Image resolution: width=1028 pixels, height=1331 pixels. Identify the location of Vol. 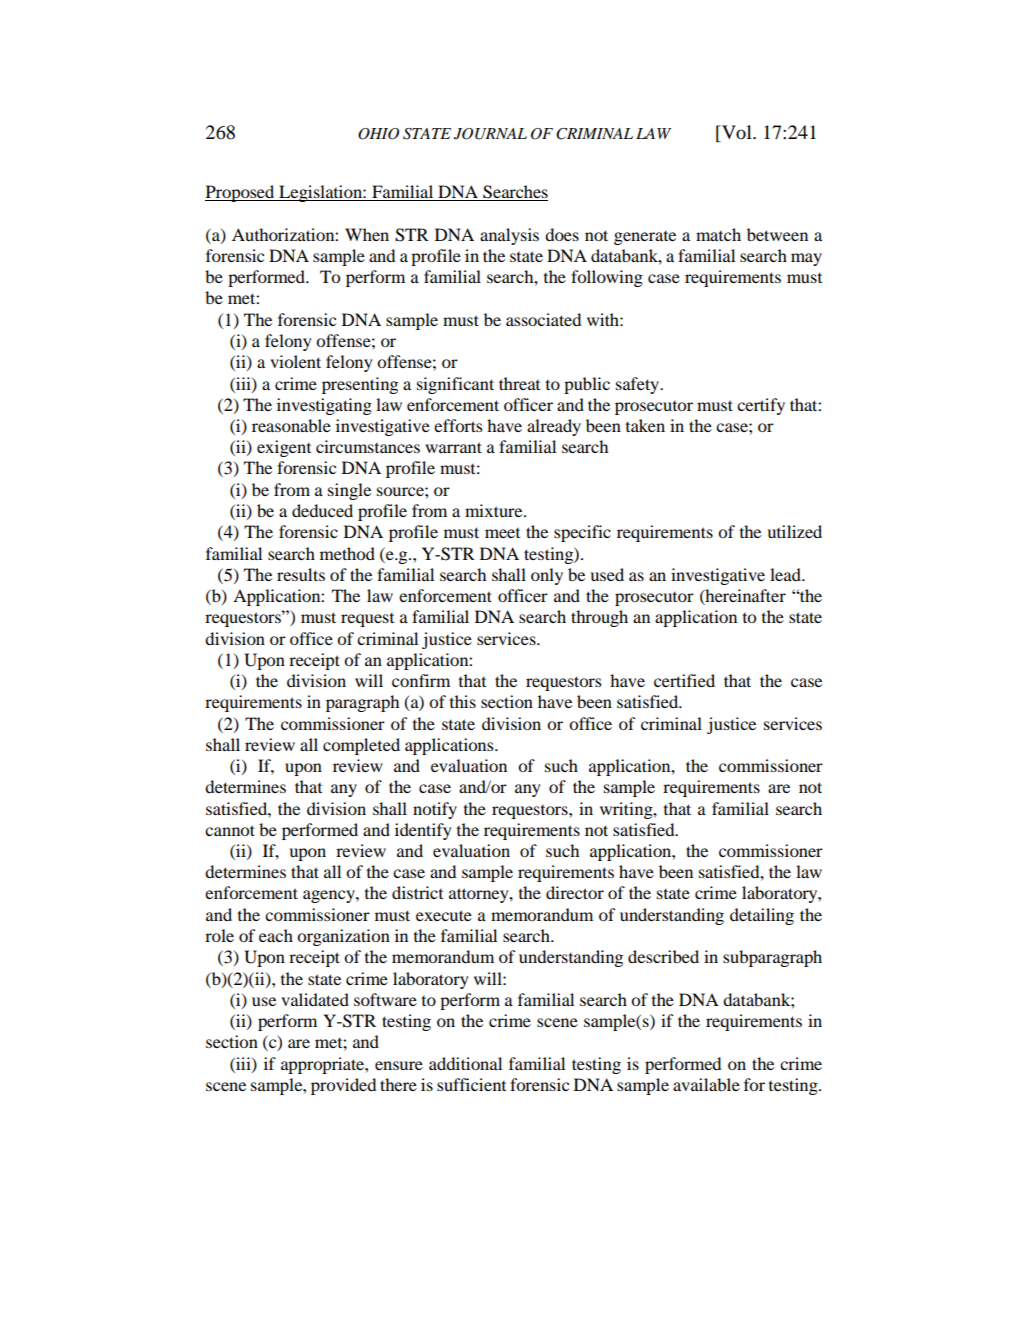
(737, 133).
